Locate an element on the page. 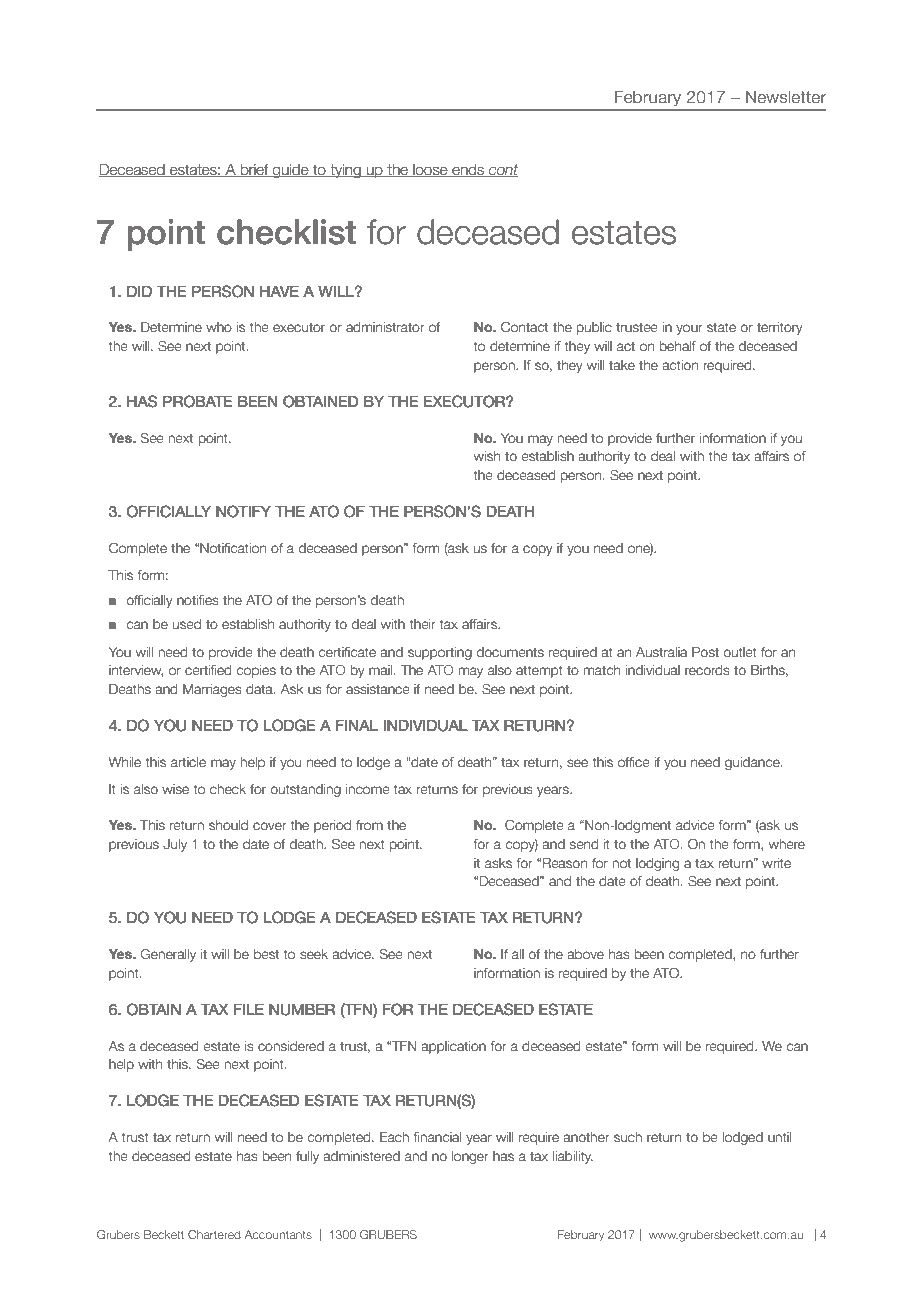 The image size is (924, 1308). administrator is located at coordinates (385, 327).
